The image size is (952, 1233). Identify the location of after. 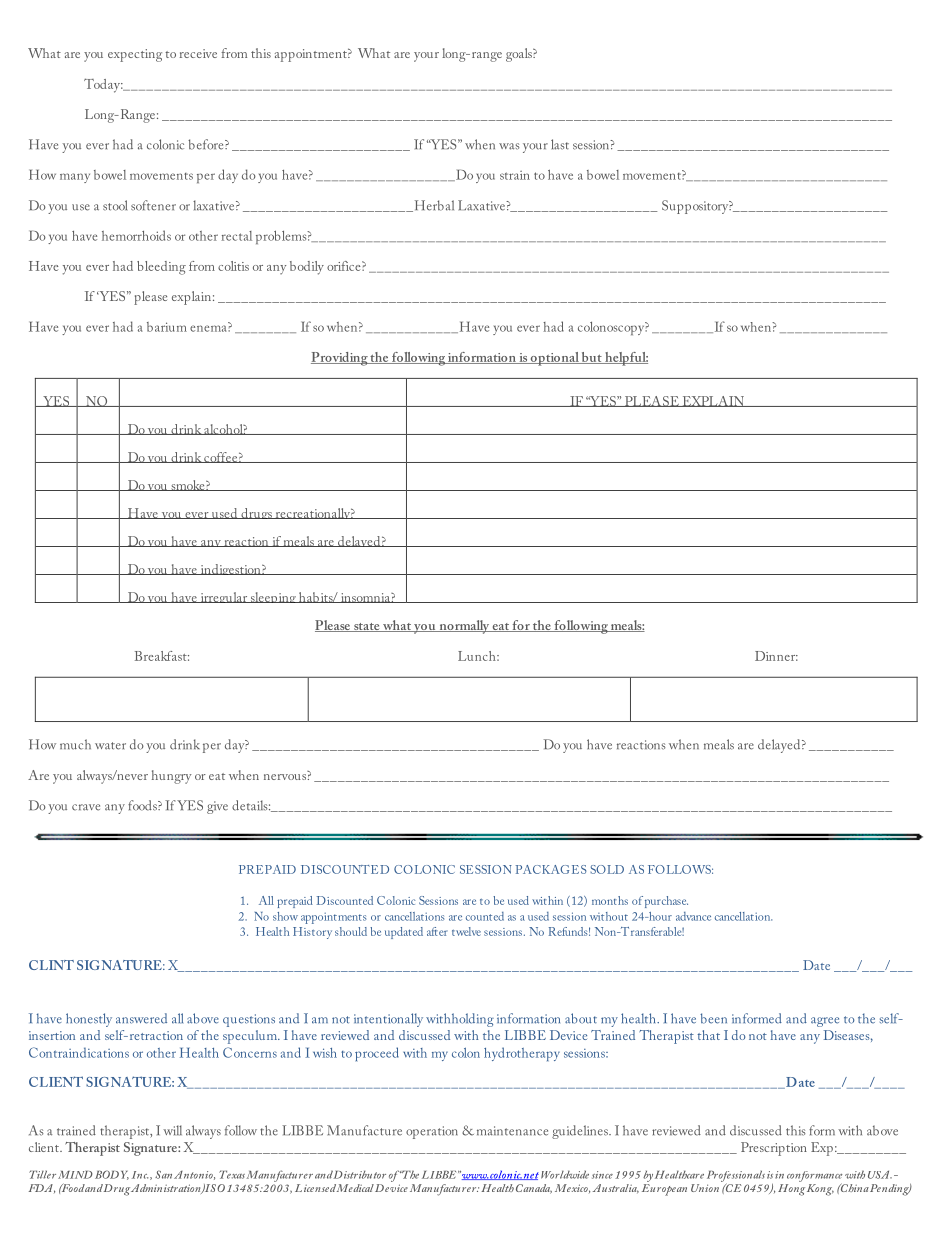
(437, 931).
